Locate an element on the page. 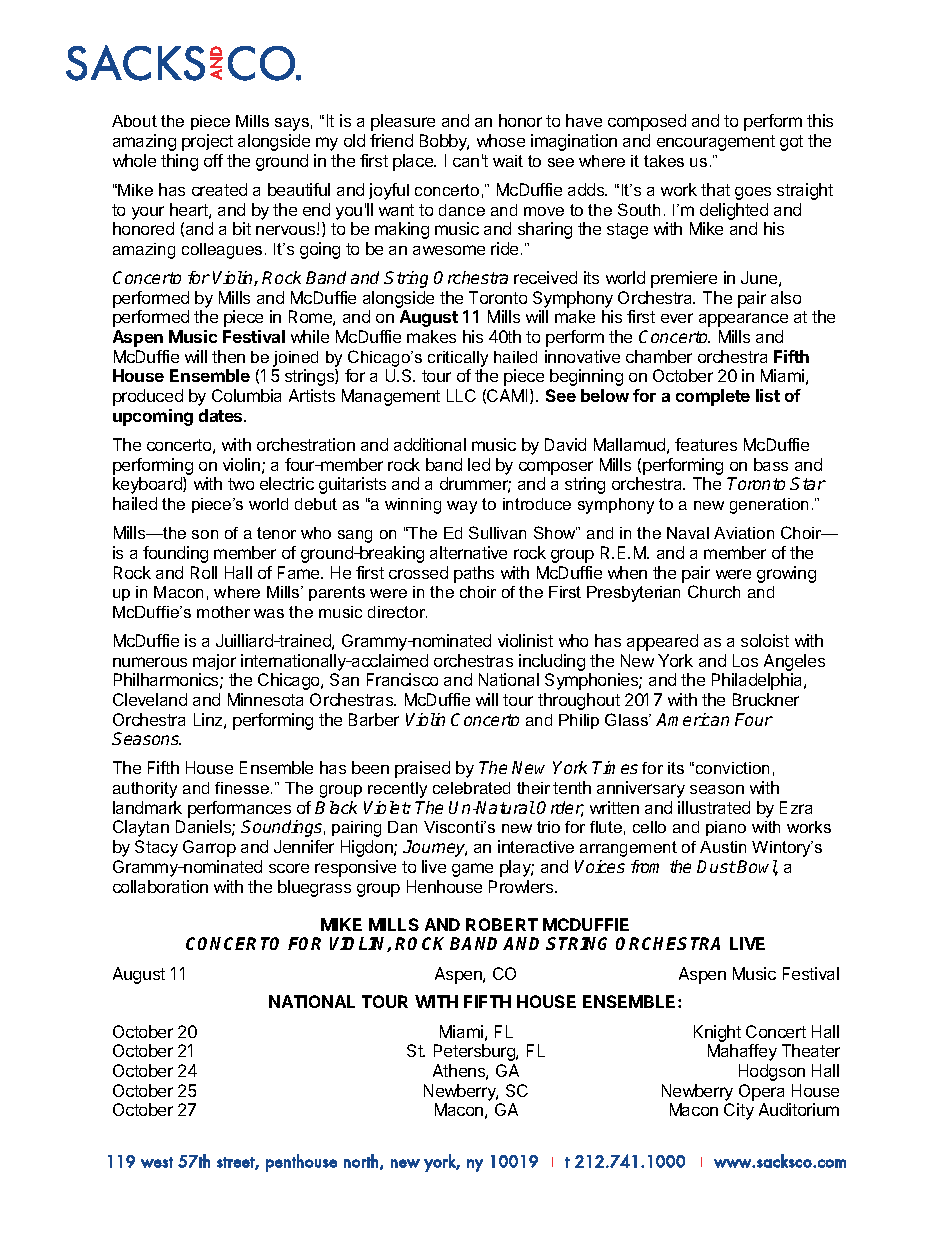 This image has width=952, height=1233. mother is located at coordinates (223, 612).
